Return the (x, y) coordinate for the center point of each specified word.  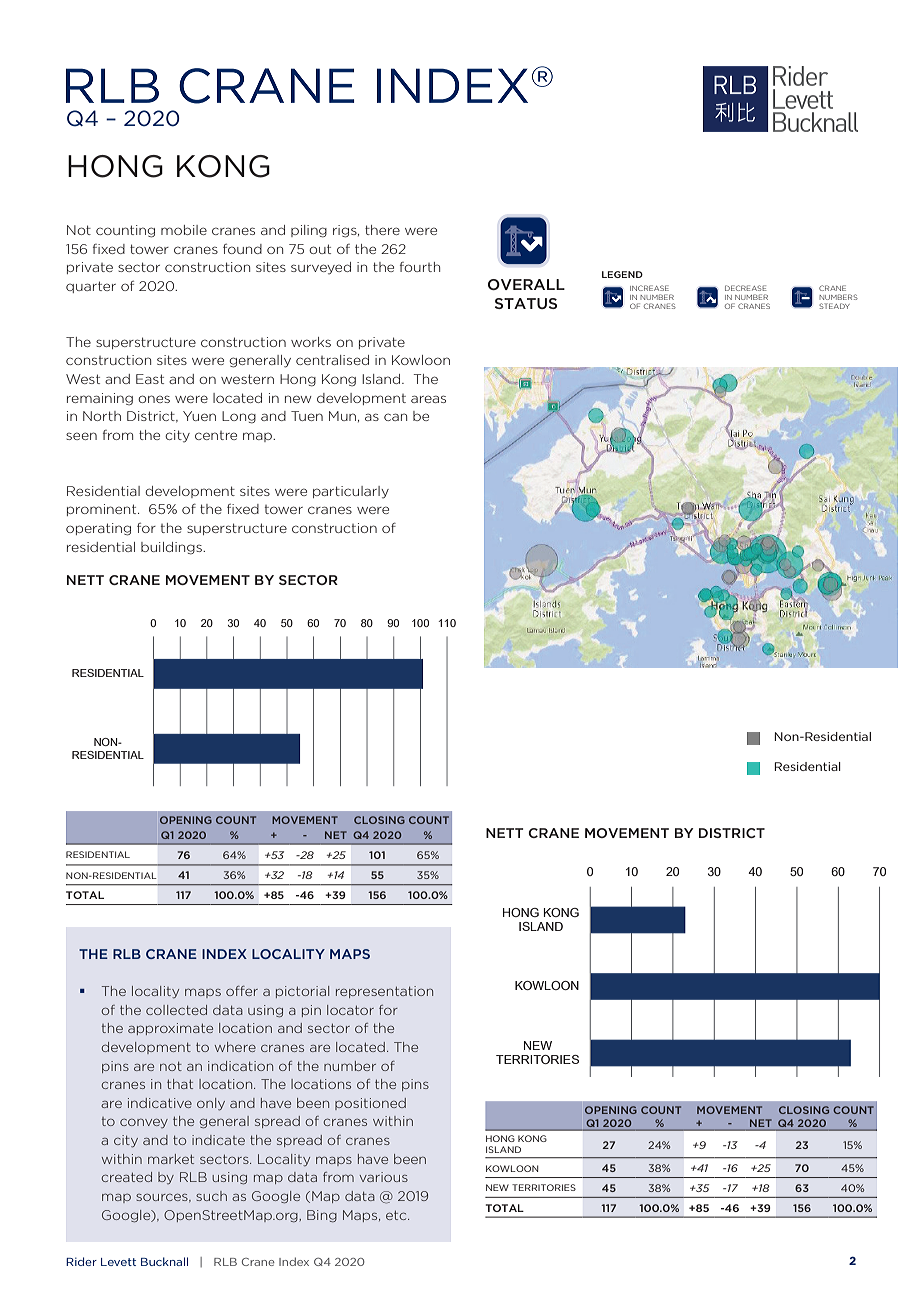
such (211, 1196)
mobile (184, 230)
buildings (172, 548)
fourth (420, 267)
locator (350, 1010)
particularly (351, 492)
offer (242, 991)
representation (384, 992)
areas (428, 399)
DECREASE (746, 288)
